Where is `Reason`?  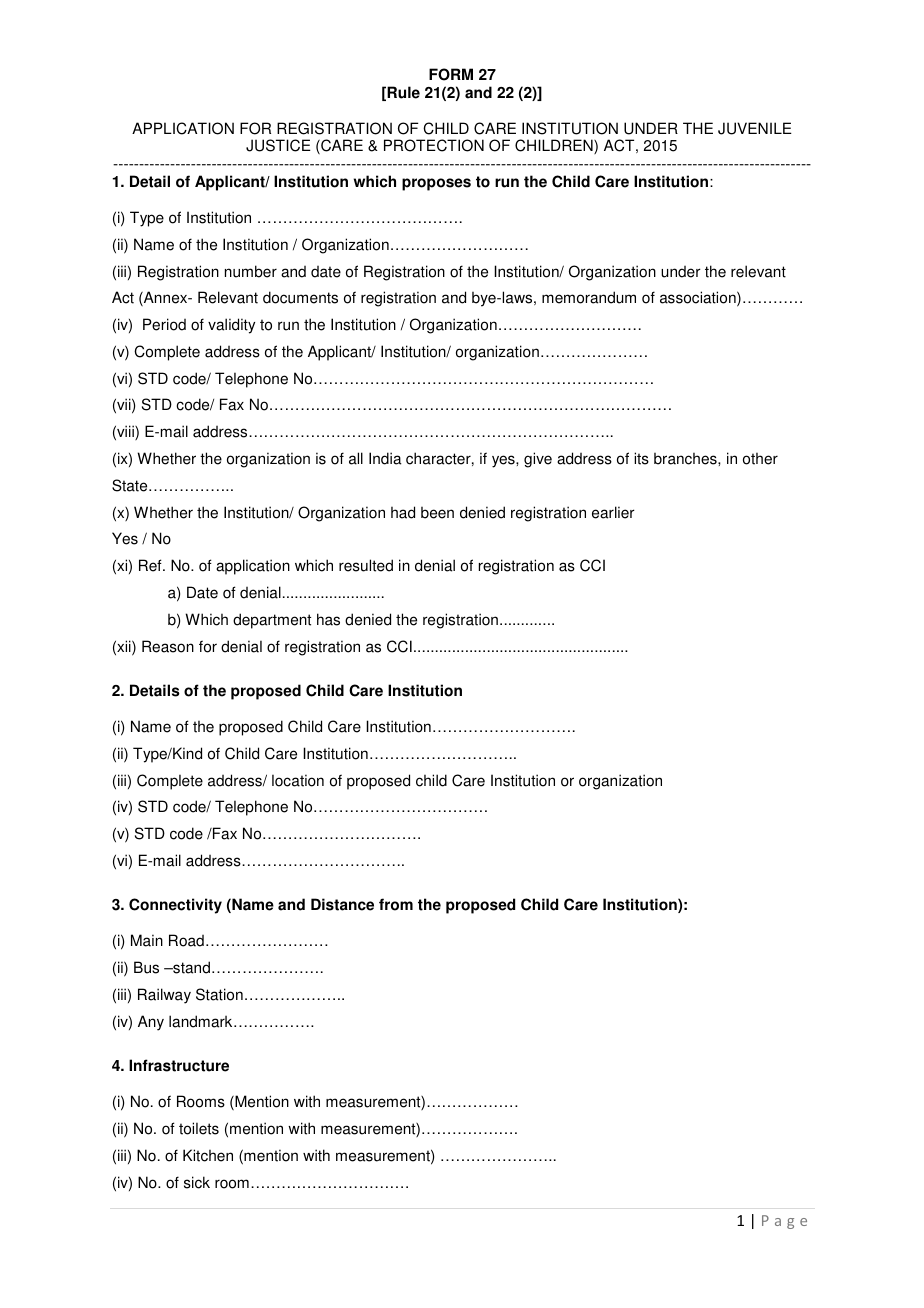
Reason is located at coordinates (168, 646).
